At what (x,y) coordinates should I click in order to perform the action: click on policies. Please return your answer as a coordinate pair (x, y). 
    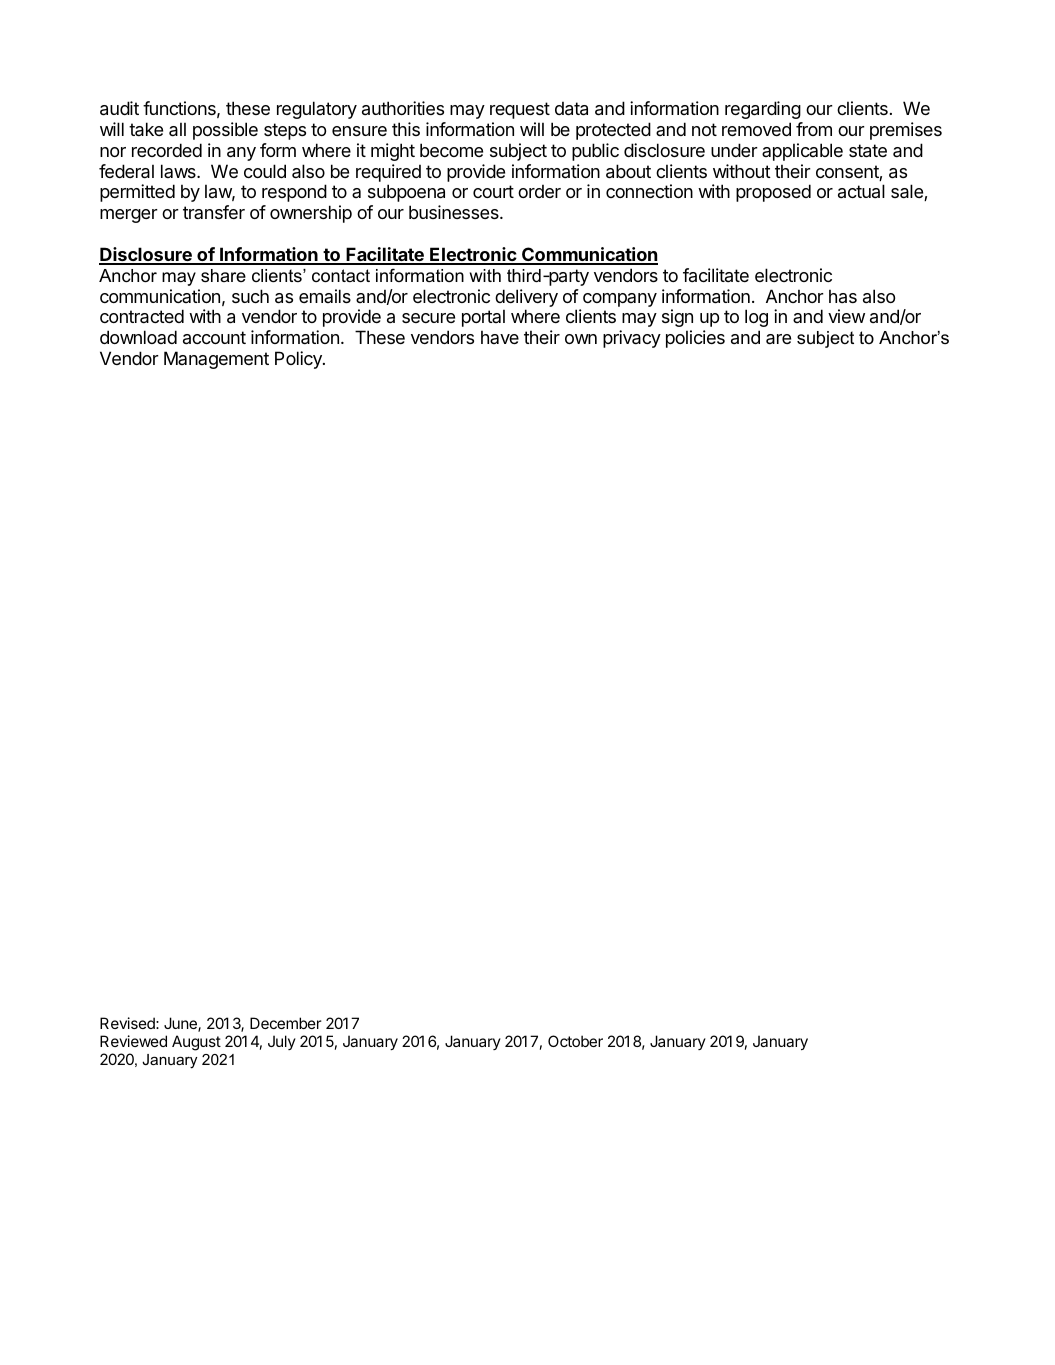
    Looking at the image, I should click on (695, 339).
